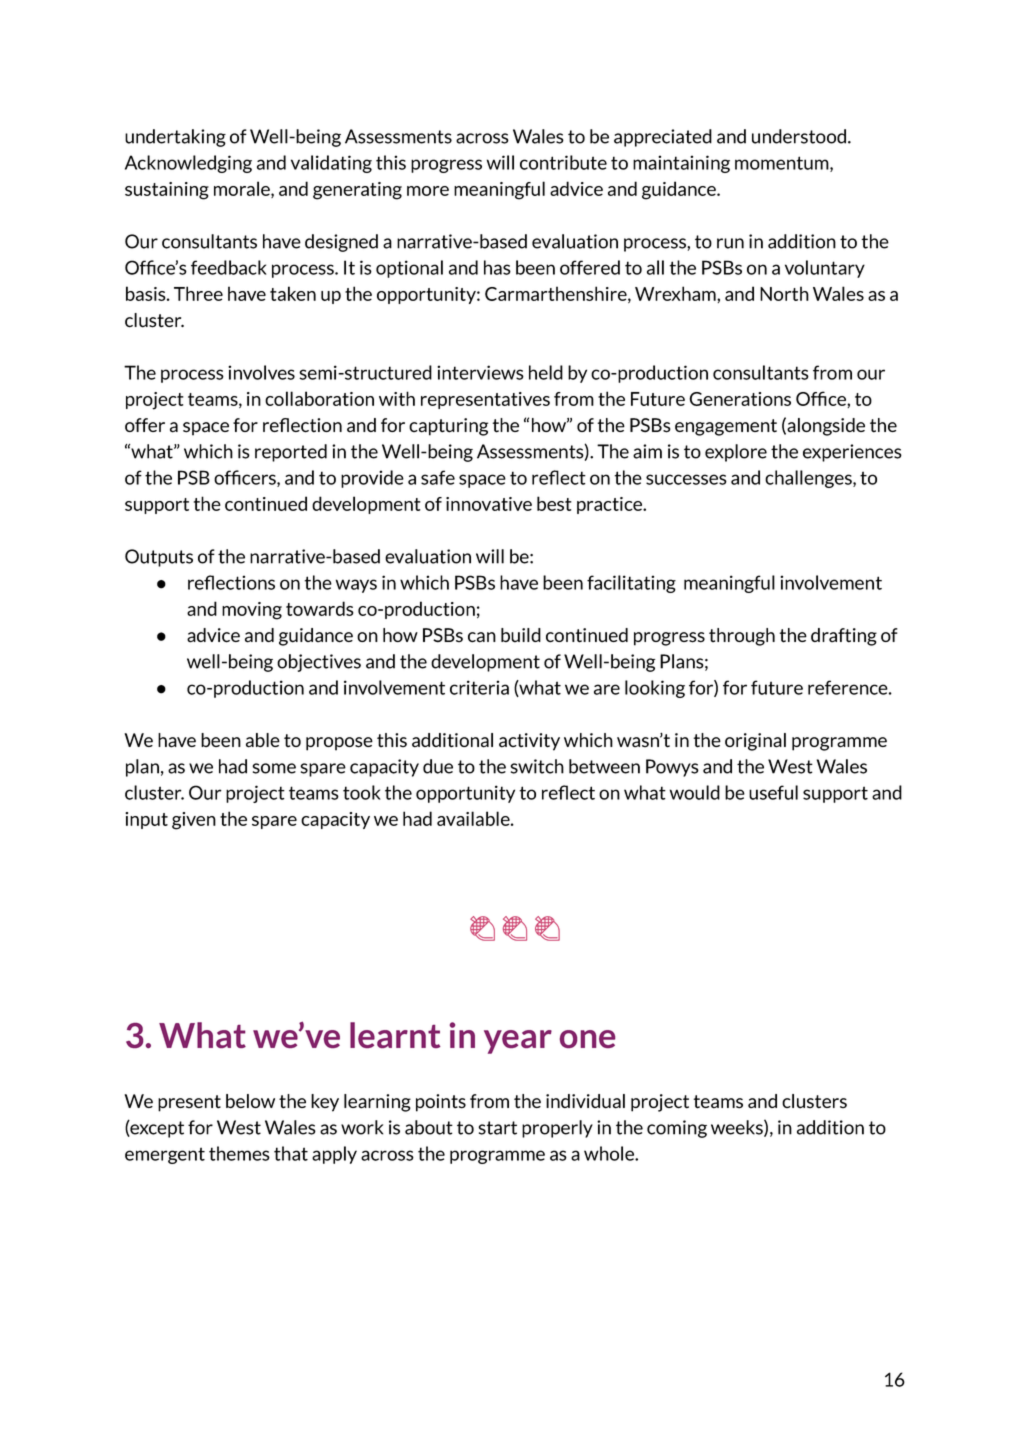  What do you see at coordinates (563, 162) in the image?
I see `contribute` at bounding box center [563, 162].
